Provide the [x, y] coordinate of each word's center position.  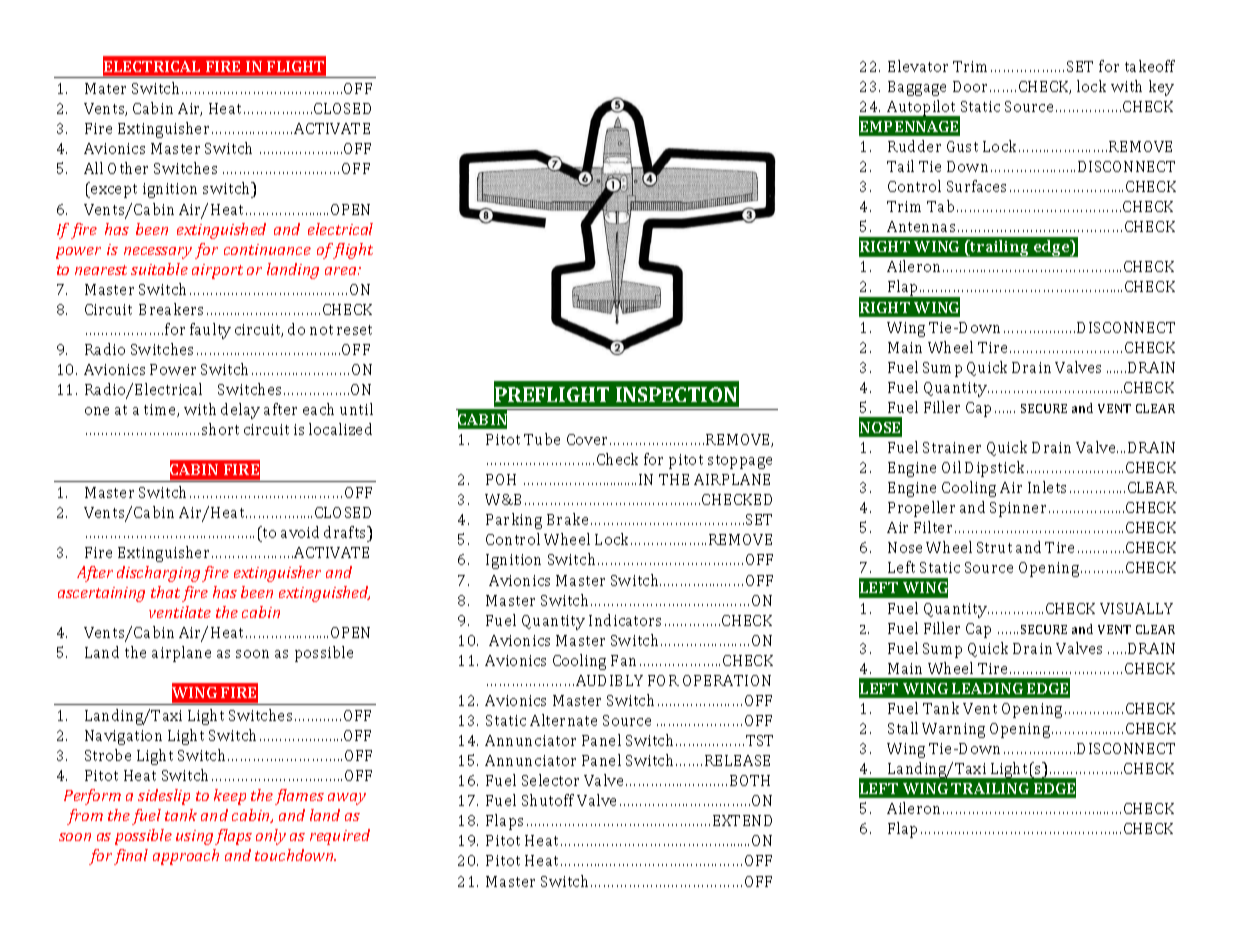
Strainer [952, 447]
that [165, 592]
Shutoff [548, 800]
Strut [994, 547]
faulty [210, 331]
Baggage [917, 88]
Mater [105, 88]
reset [354, 330]
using [194, 837]
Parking [514, 521]
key [1161, 88]
